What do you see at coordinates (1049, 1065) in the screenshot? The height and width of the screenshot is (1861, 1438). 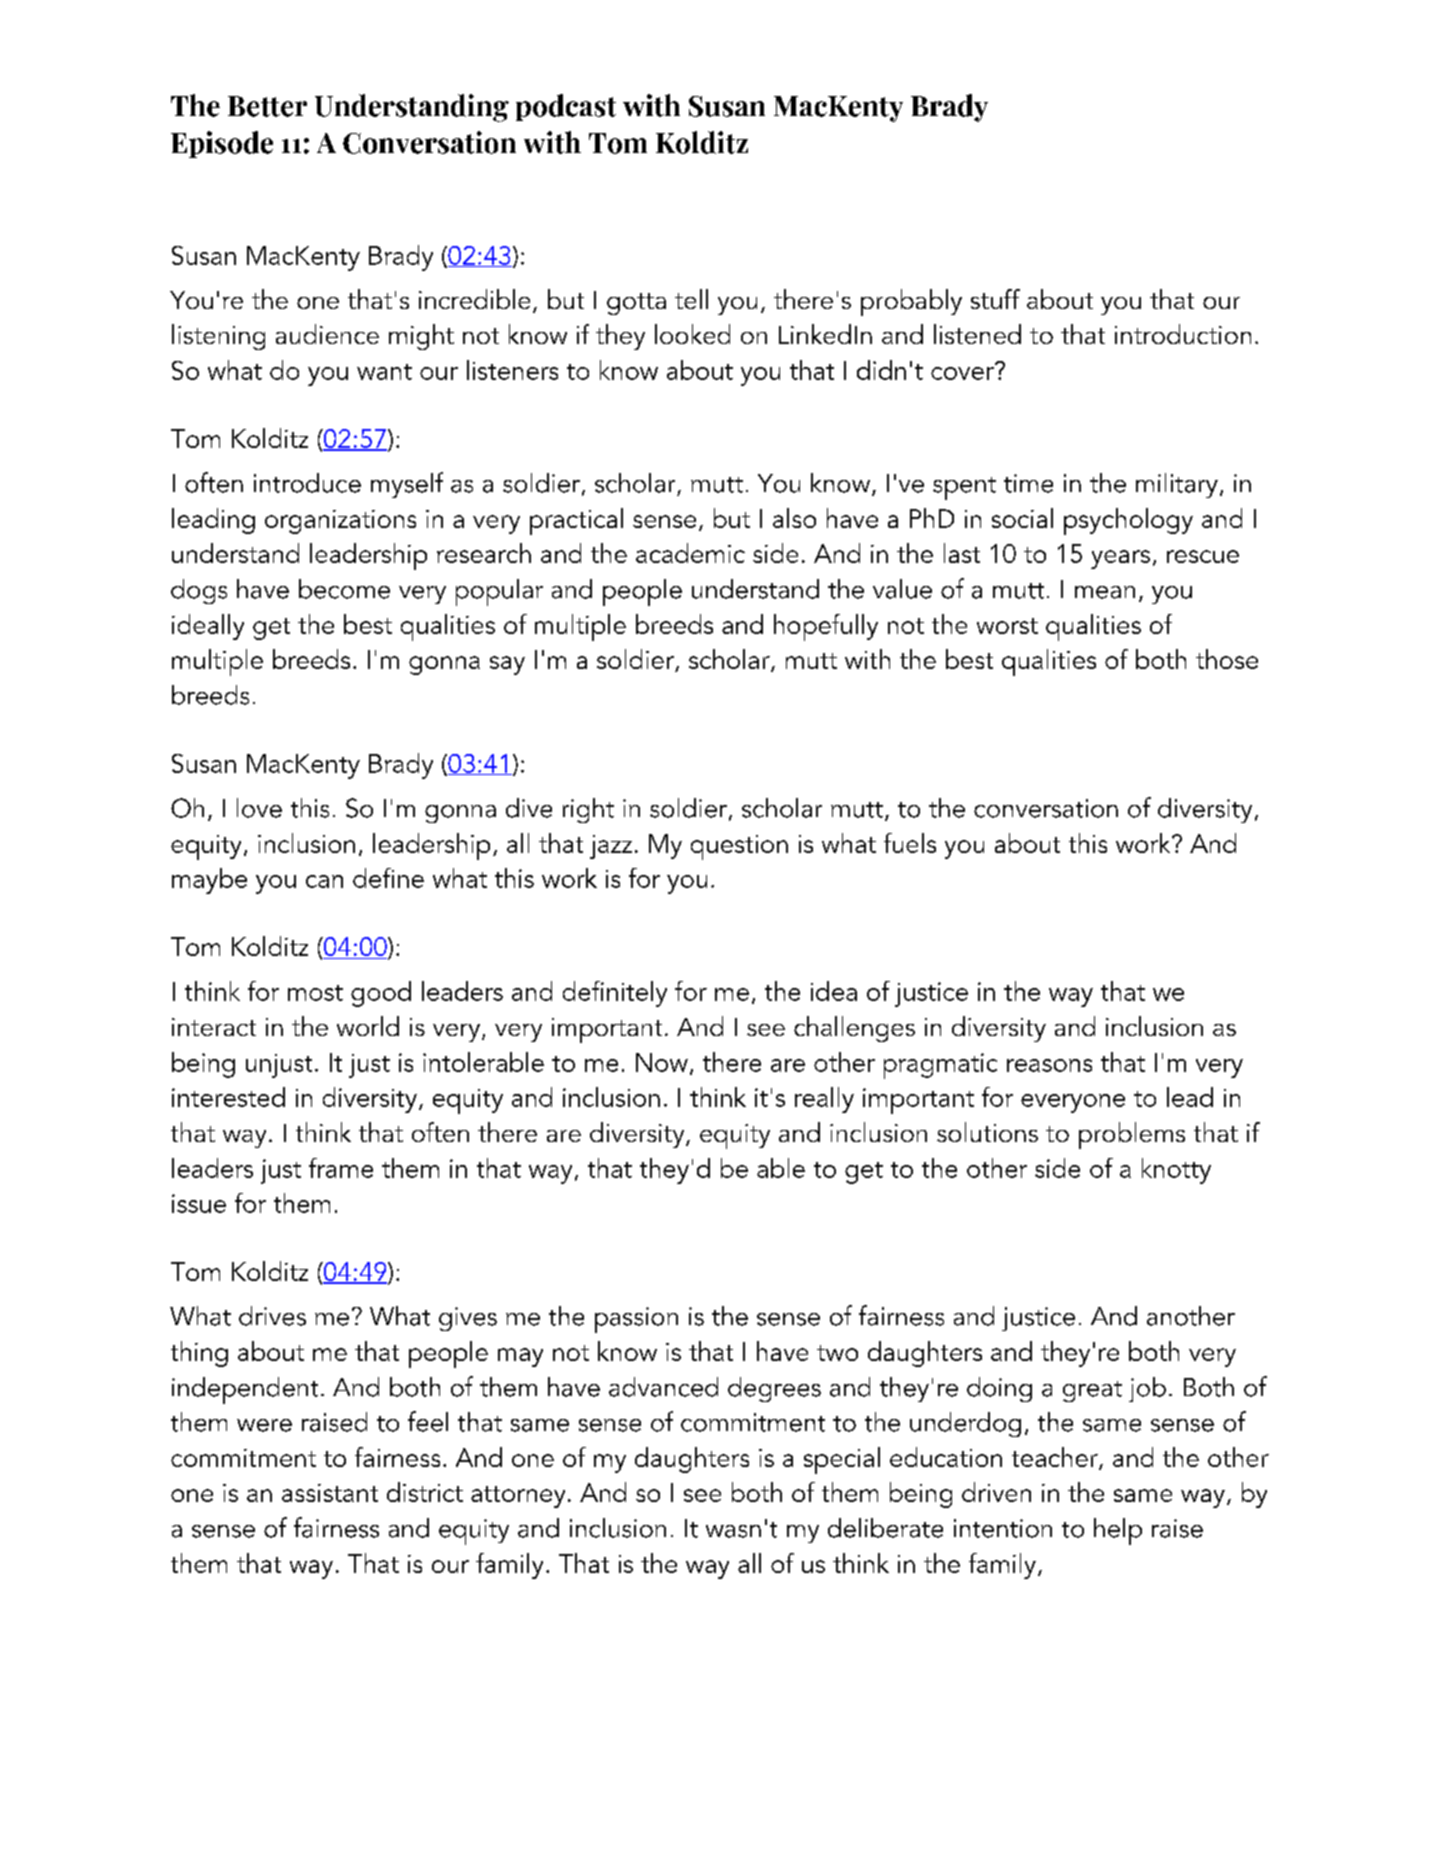 I see `reasons` at bounding box center [1049, 1065].
